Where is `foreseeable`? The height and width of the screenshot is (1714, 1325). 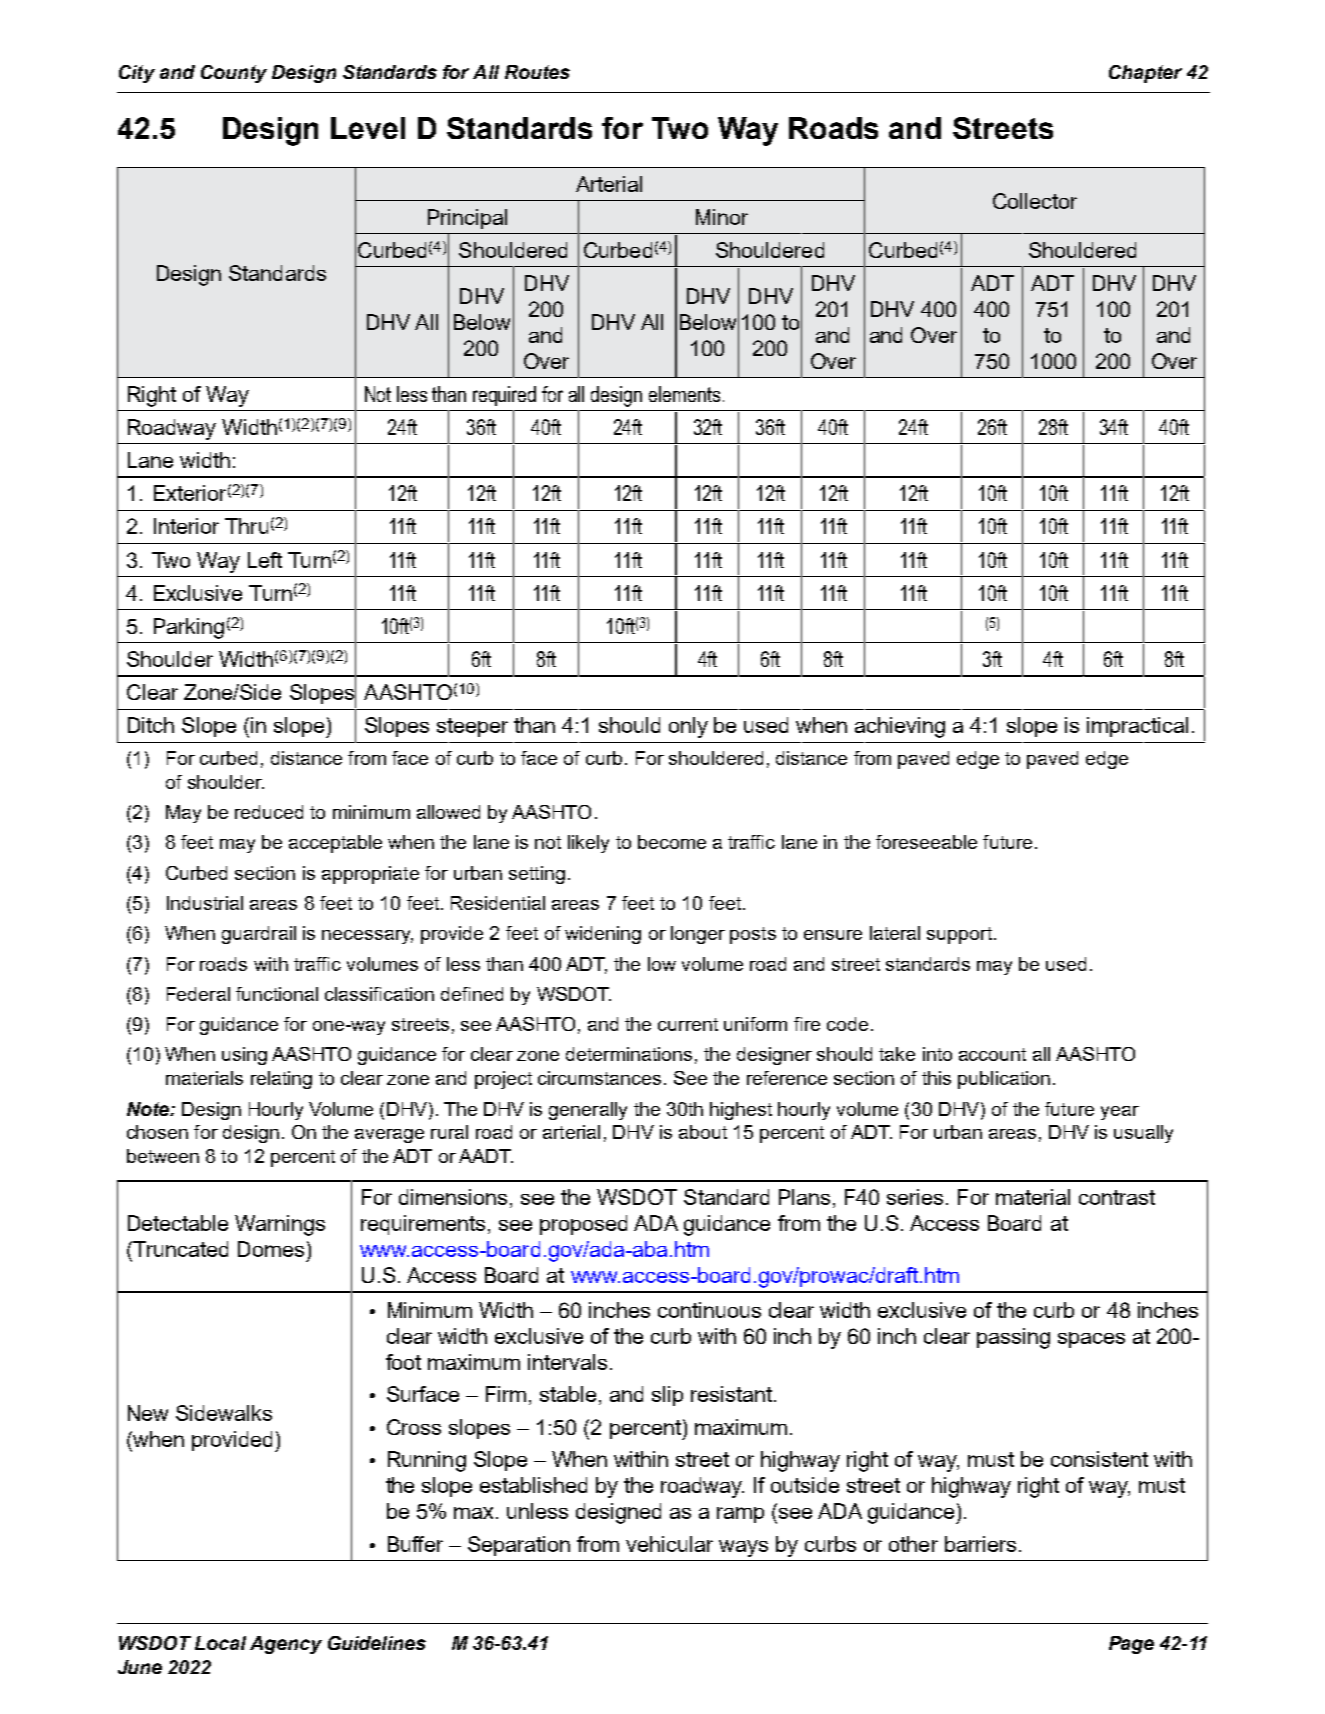 foreseeable is located at coordinates (926, 842).
